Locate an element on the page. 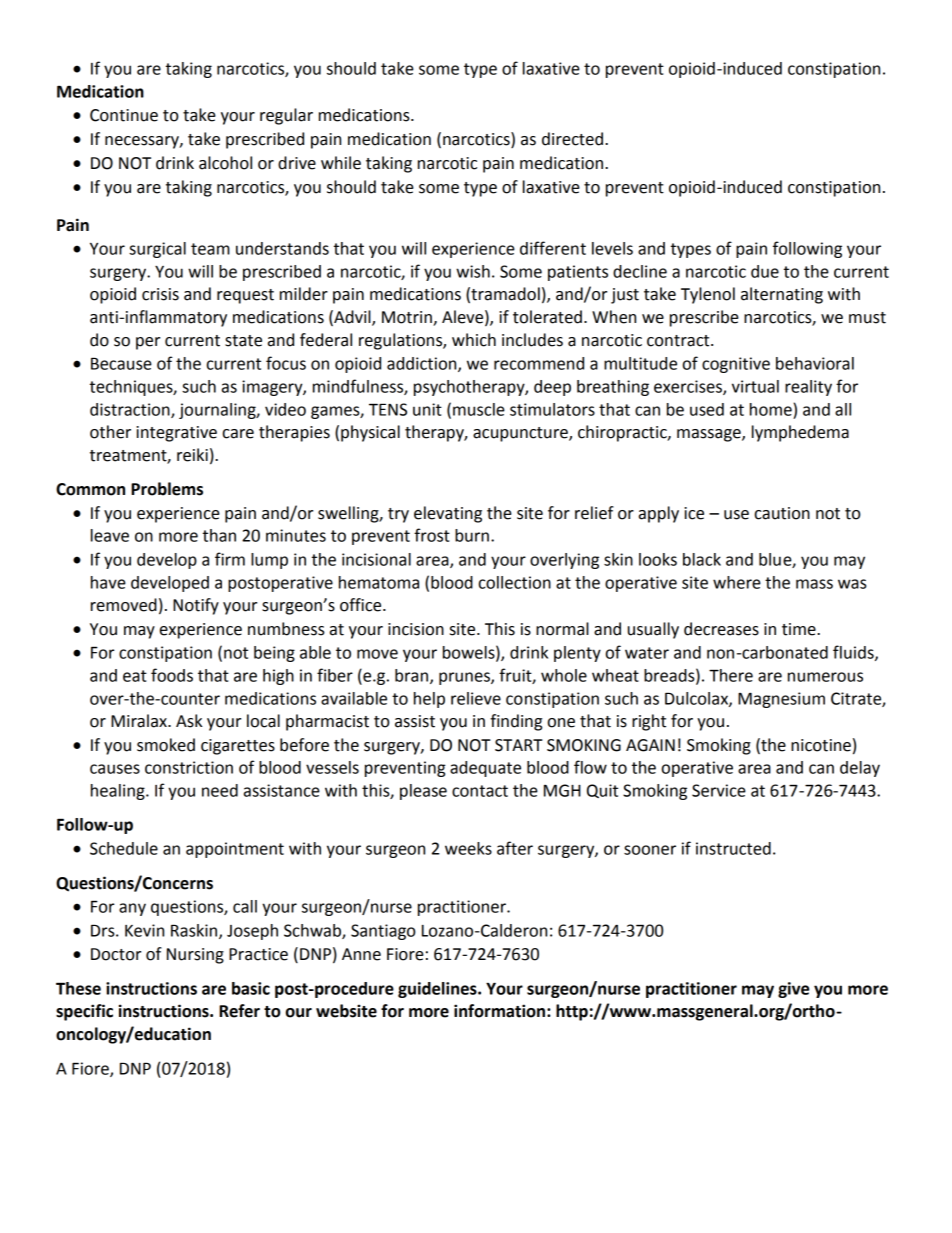 Image resolution: width=952 pixels, height=1233 pixels. guidelines is located at coordinates (438, 990).
